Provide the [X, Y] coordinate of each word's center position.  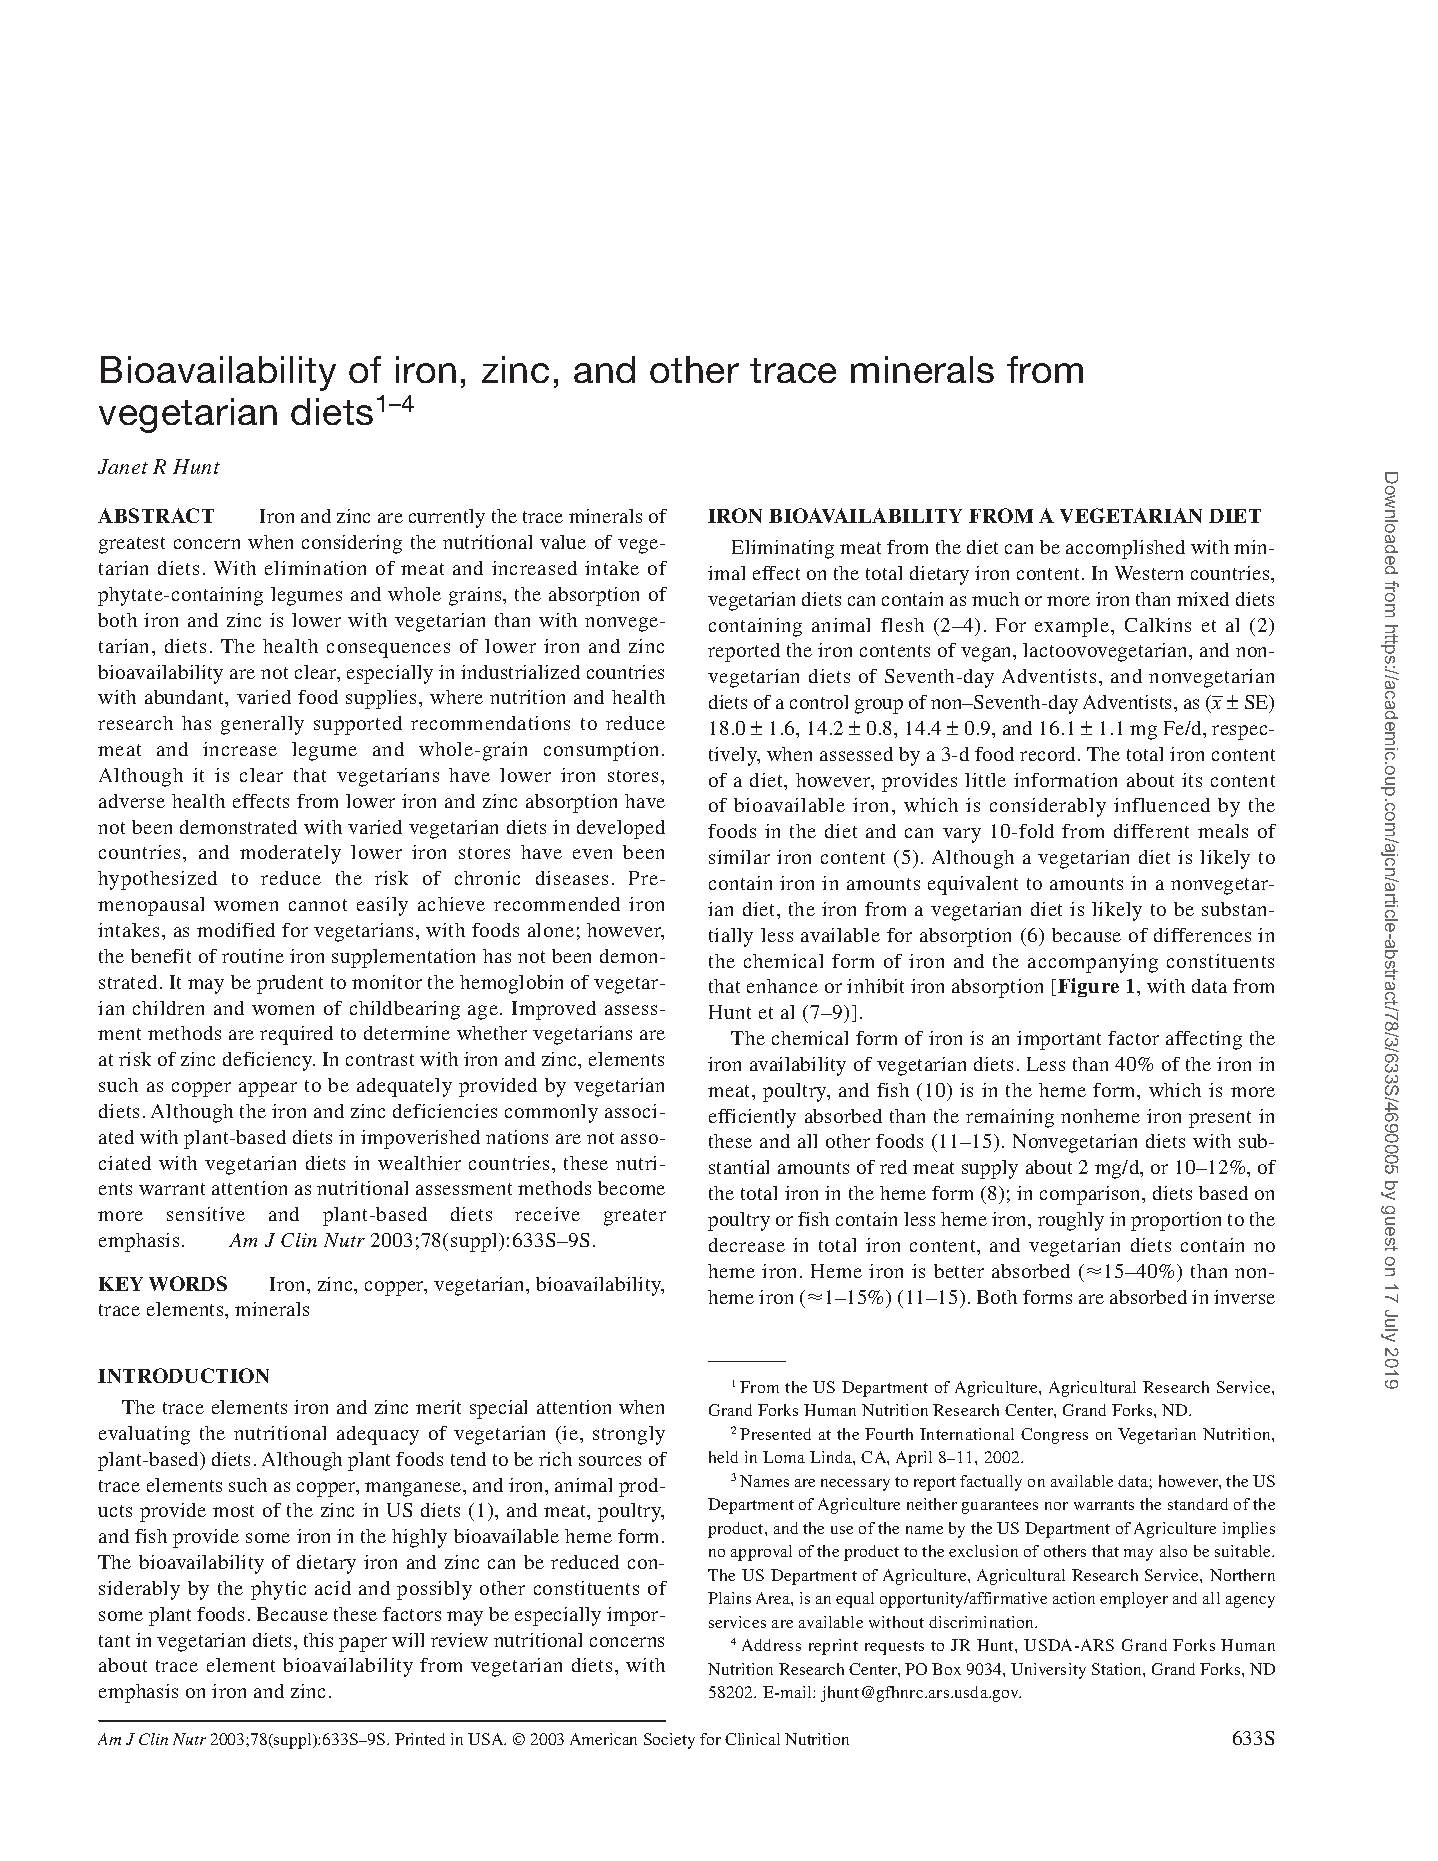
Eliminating [783, 549]
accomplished [1125, 549]
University [1048, 1671]
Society [669, 1741]
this [318, 1640]
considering [352, 544]
